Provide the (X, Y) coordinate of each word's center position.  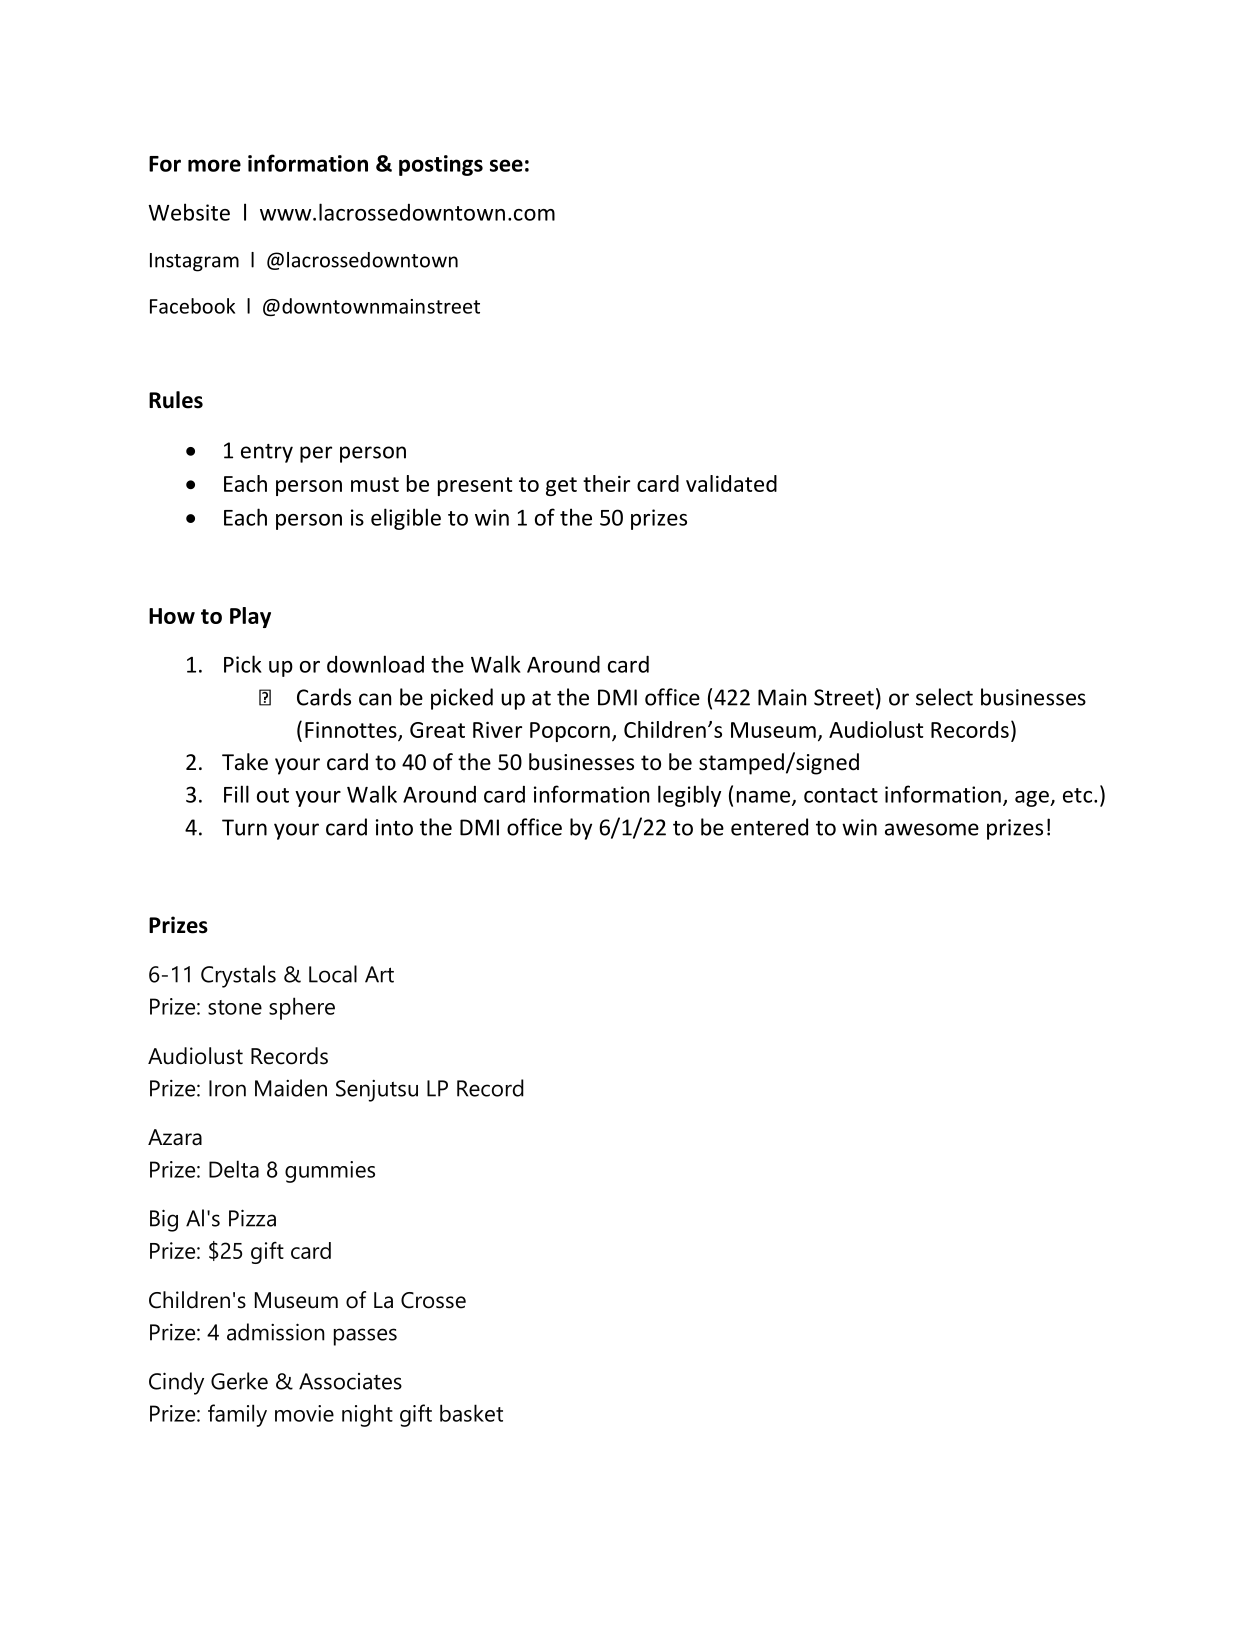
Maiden (291, 1088)
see (506, 165)
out (273, 795)
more (214, 165)
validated (731, 483)
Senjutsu (377, 1091)
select (944, 697)
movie (304, 1413)
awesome (932, 829)
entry (267, 453)
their (606, 483)
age (1033, 799)
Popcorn (570, 732)
